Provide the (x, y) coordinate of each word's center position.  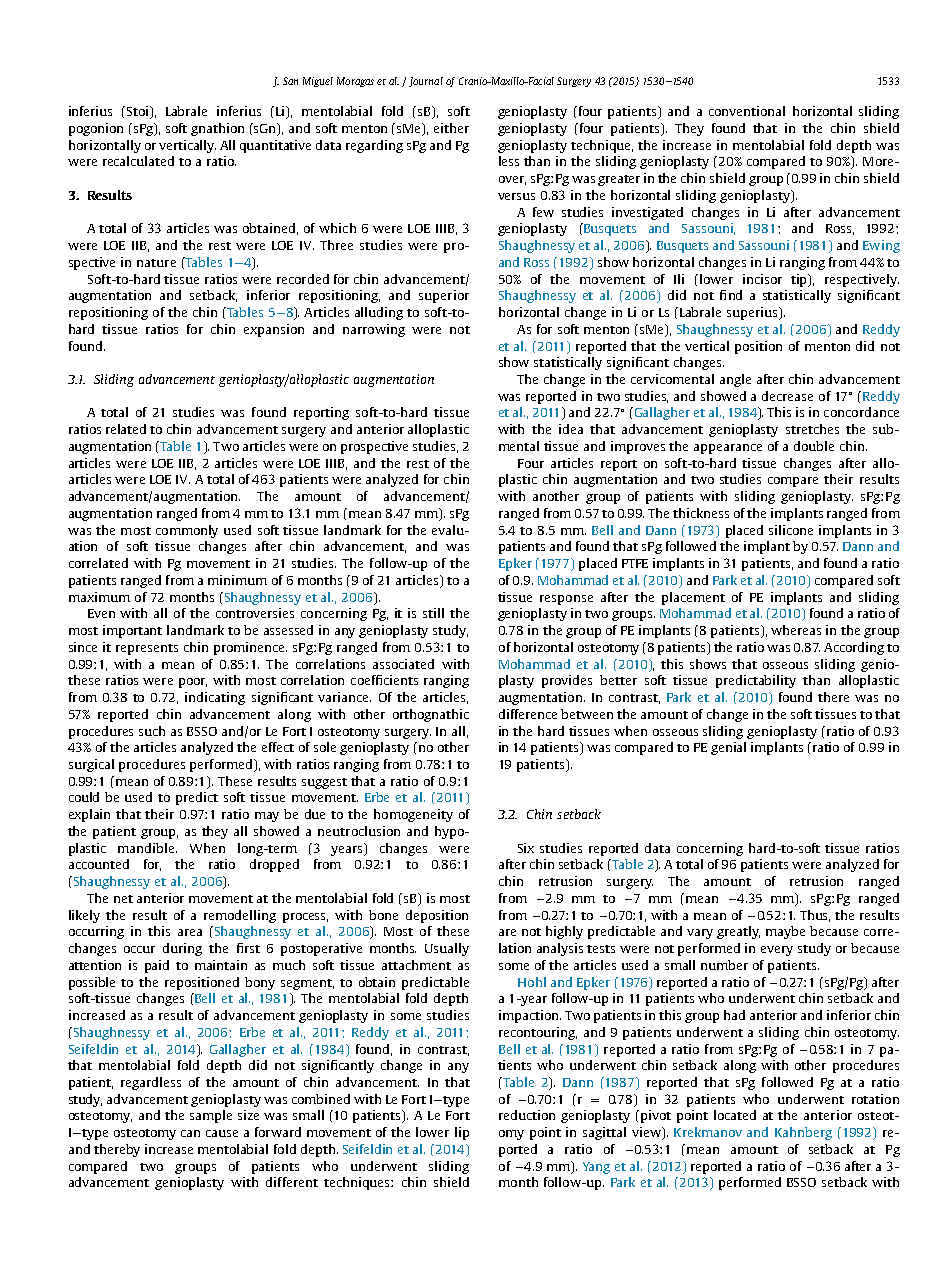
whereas (796, 630)
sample (211, 1116)
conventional (747, 111)
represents (147, 649)
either (451, 128)
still (433, 613)
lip (462, 1133)
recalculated (138, 161)
